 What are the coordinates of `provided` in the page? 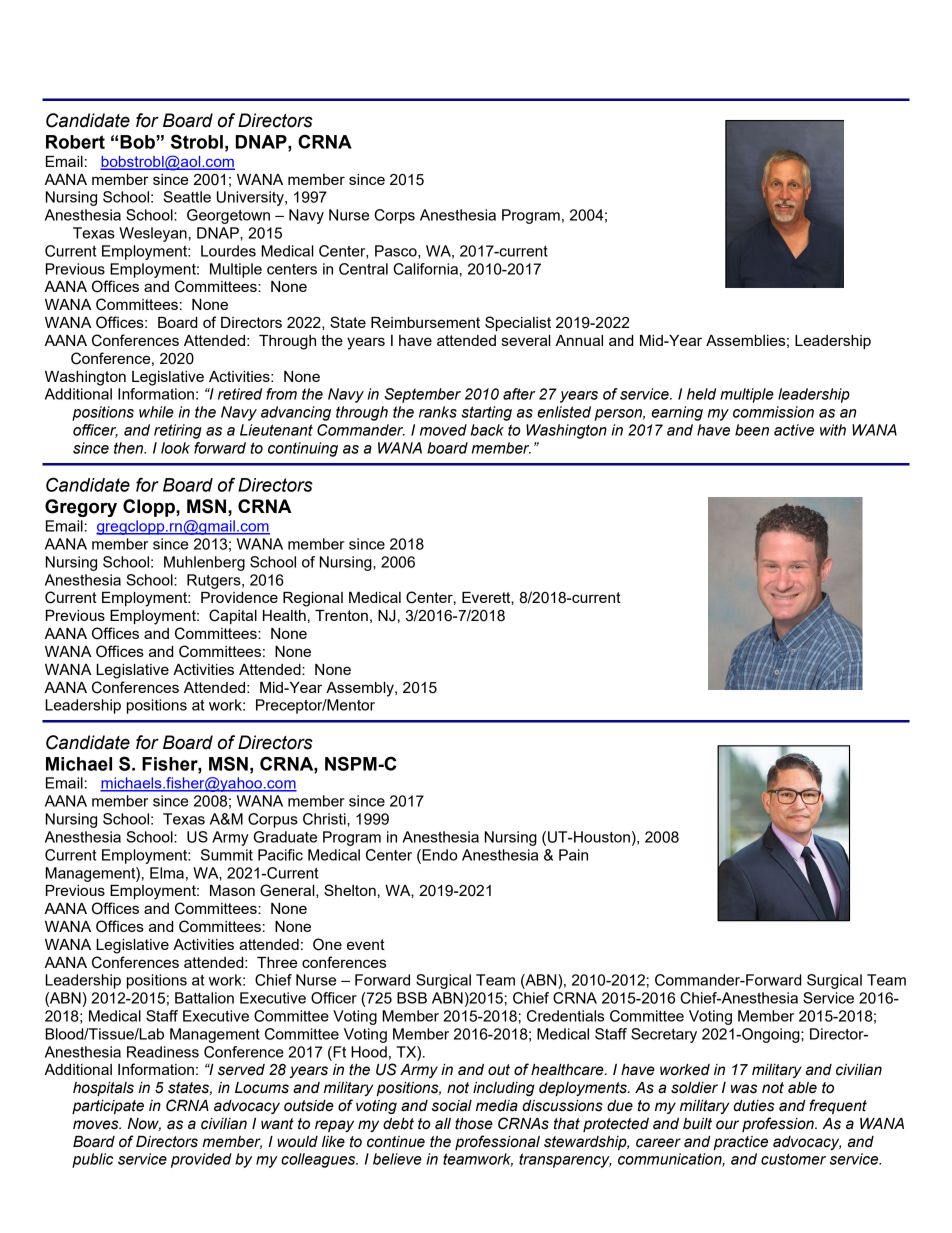 It's located at (201, 1160).
